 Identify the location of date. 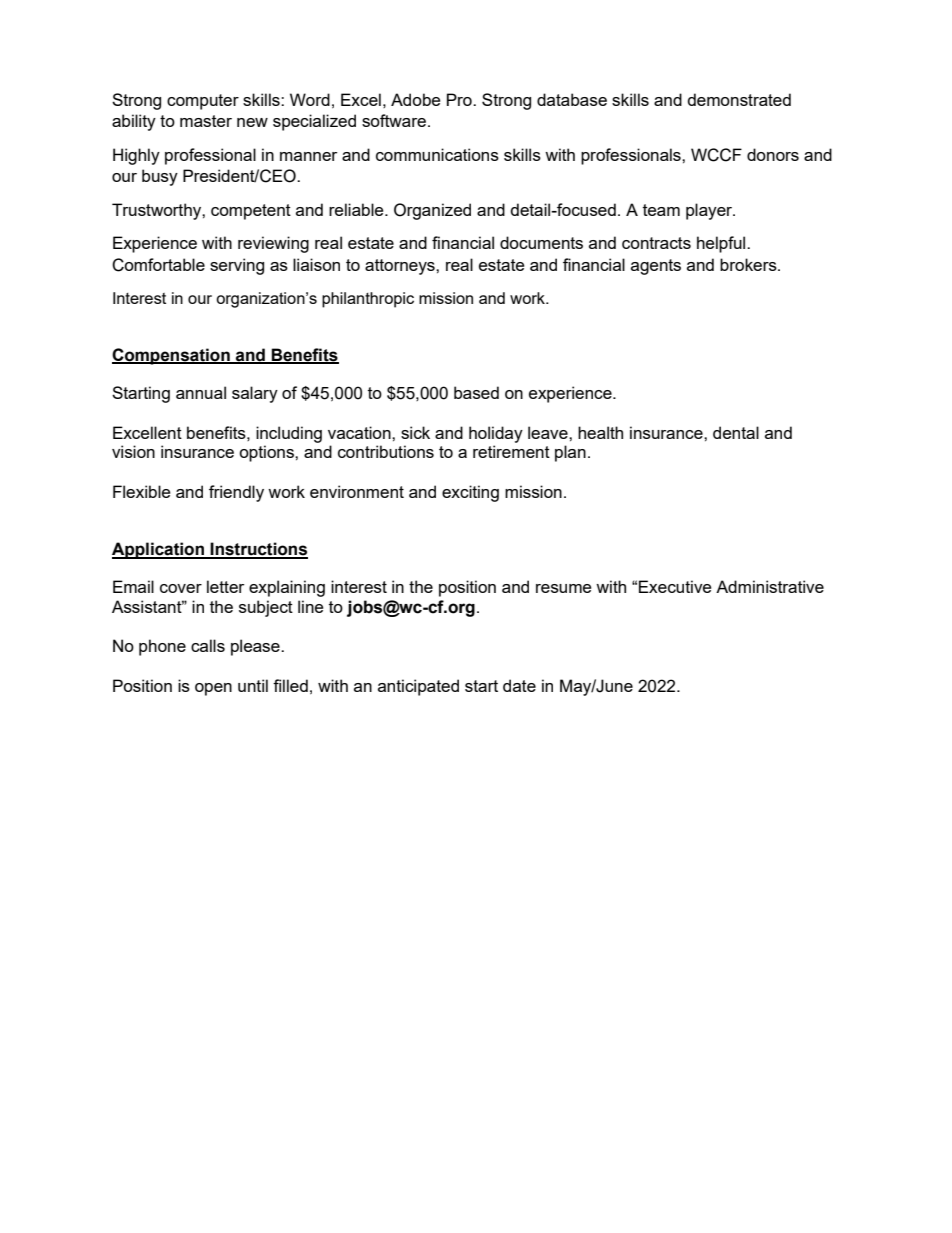
(519, 685).
